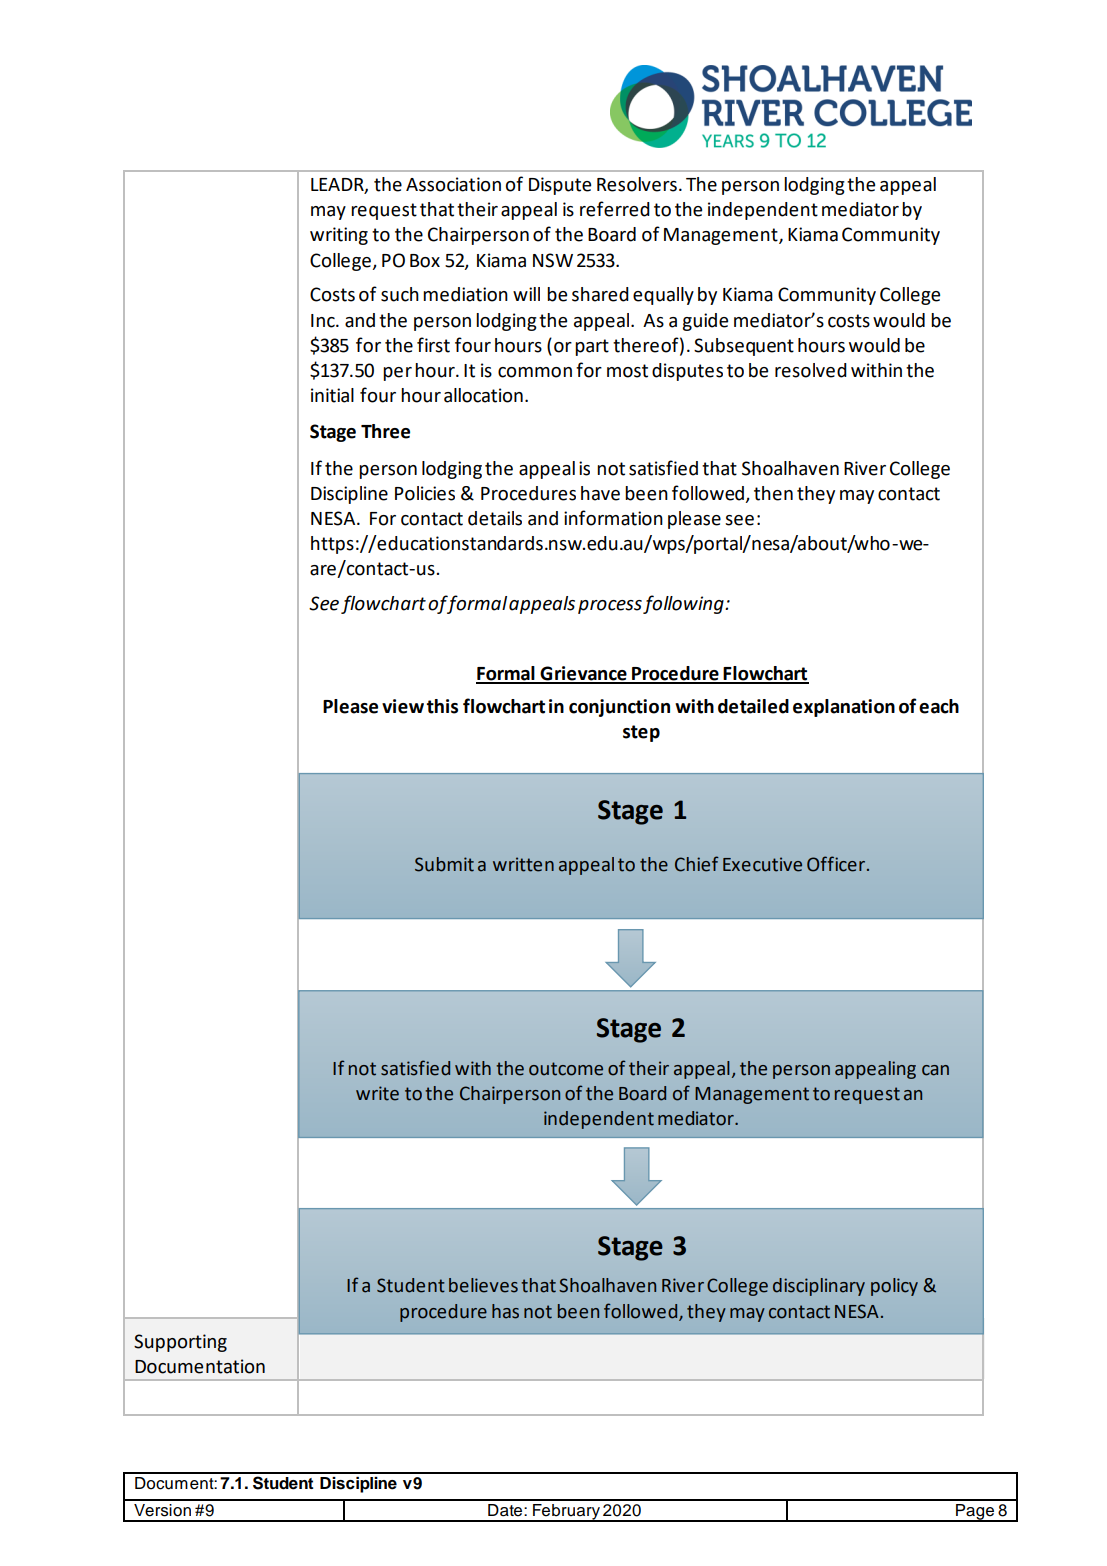 This screenshot has height=1566, width=1107. Describe the element at coordinates (505, 1311) in the screenshot. I see `has` at that location.
